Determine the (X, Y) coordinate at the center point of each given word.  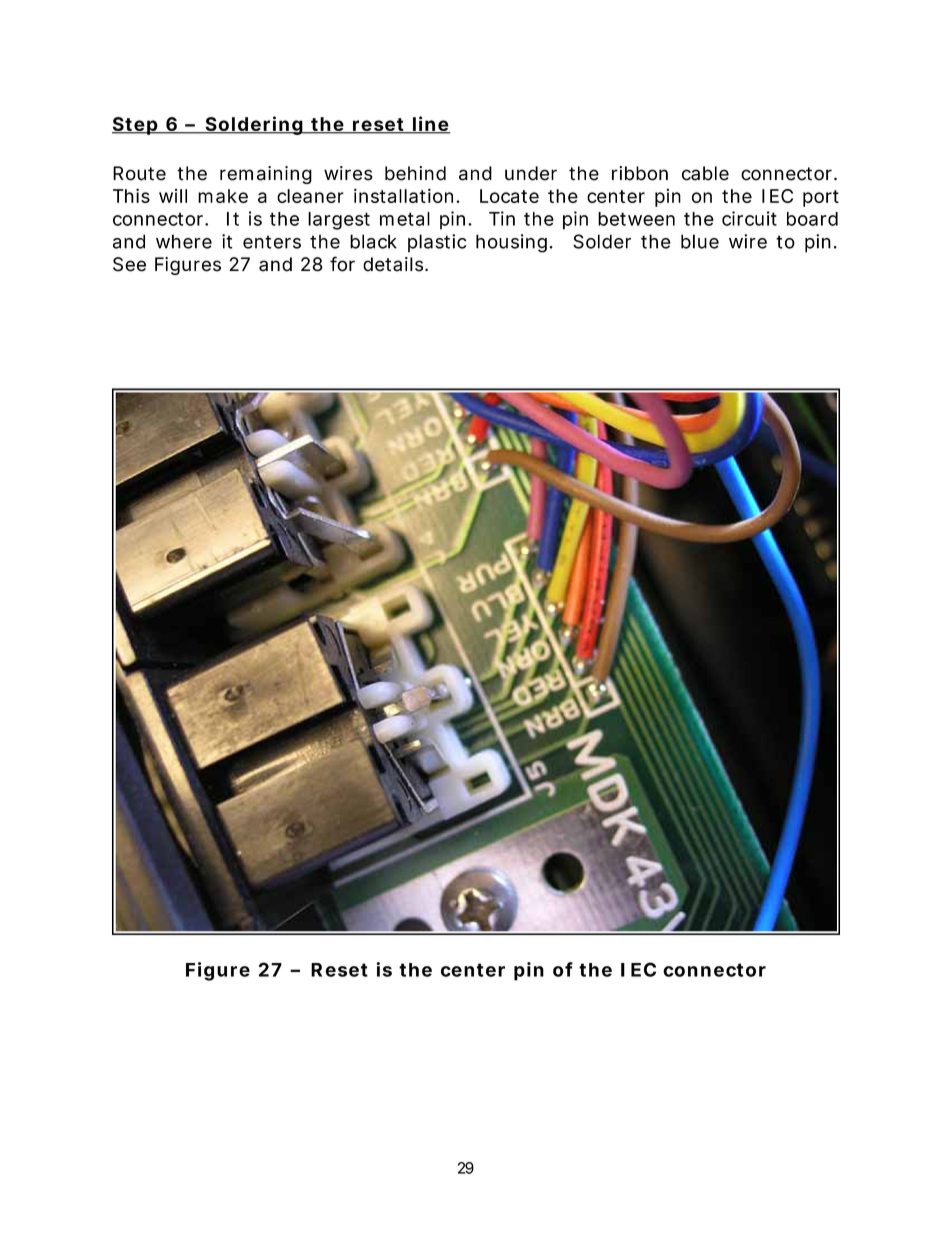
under (531, 173)
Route (139, 173)
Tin (502, 218)
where (184, 241)
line (431, 125)
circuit (749, 218)
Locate (509, 196)
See (129, 264)
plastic (437, 243)
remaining (266, 175)
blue (700, 241)
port (821, 198)
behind (415, 173)
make (223, 196)
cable (705, 173)
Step (136, 126)
